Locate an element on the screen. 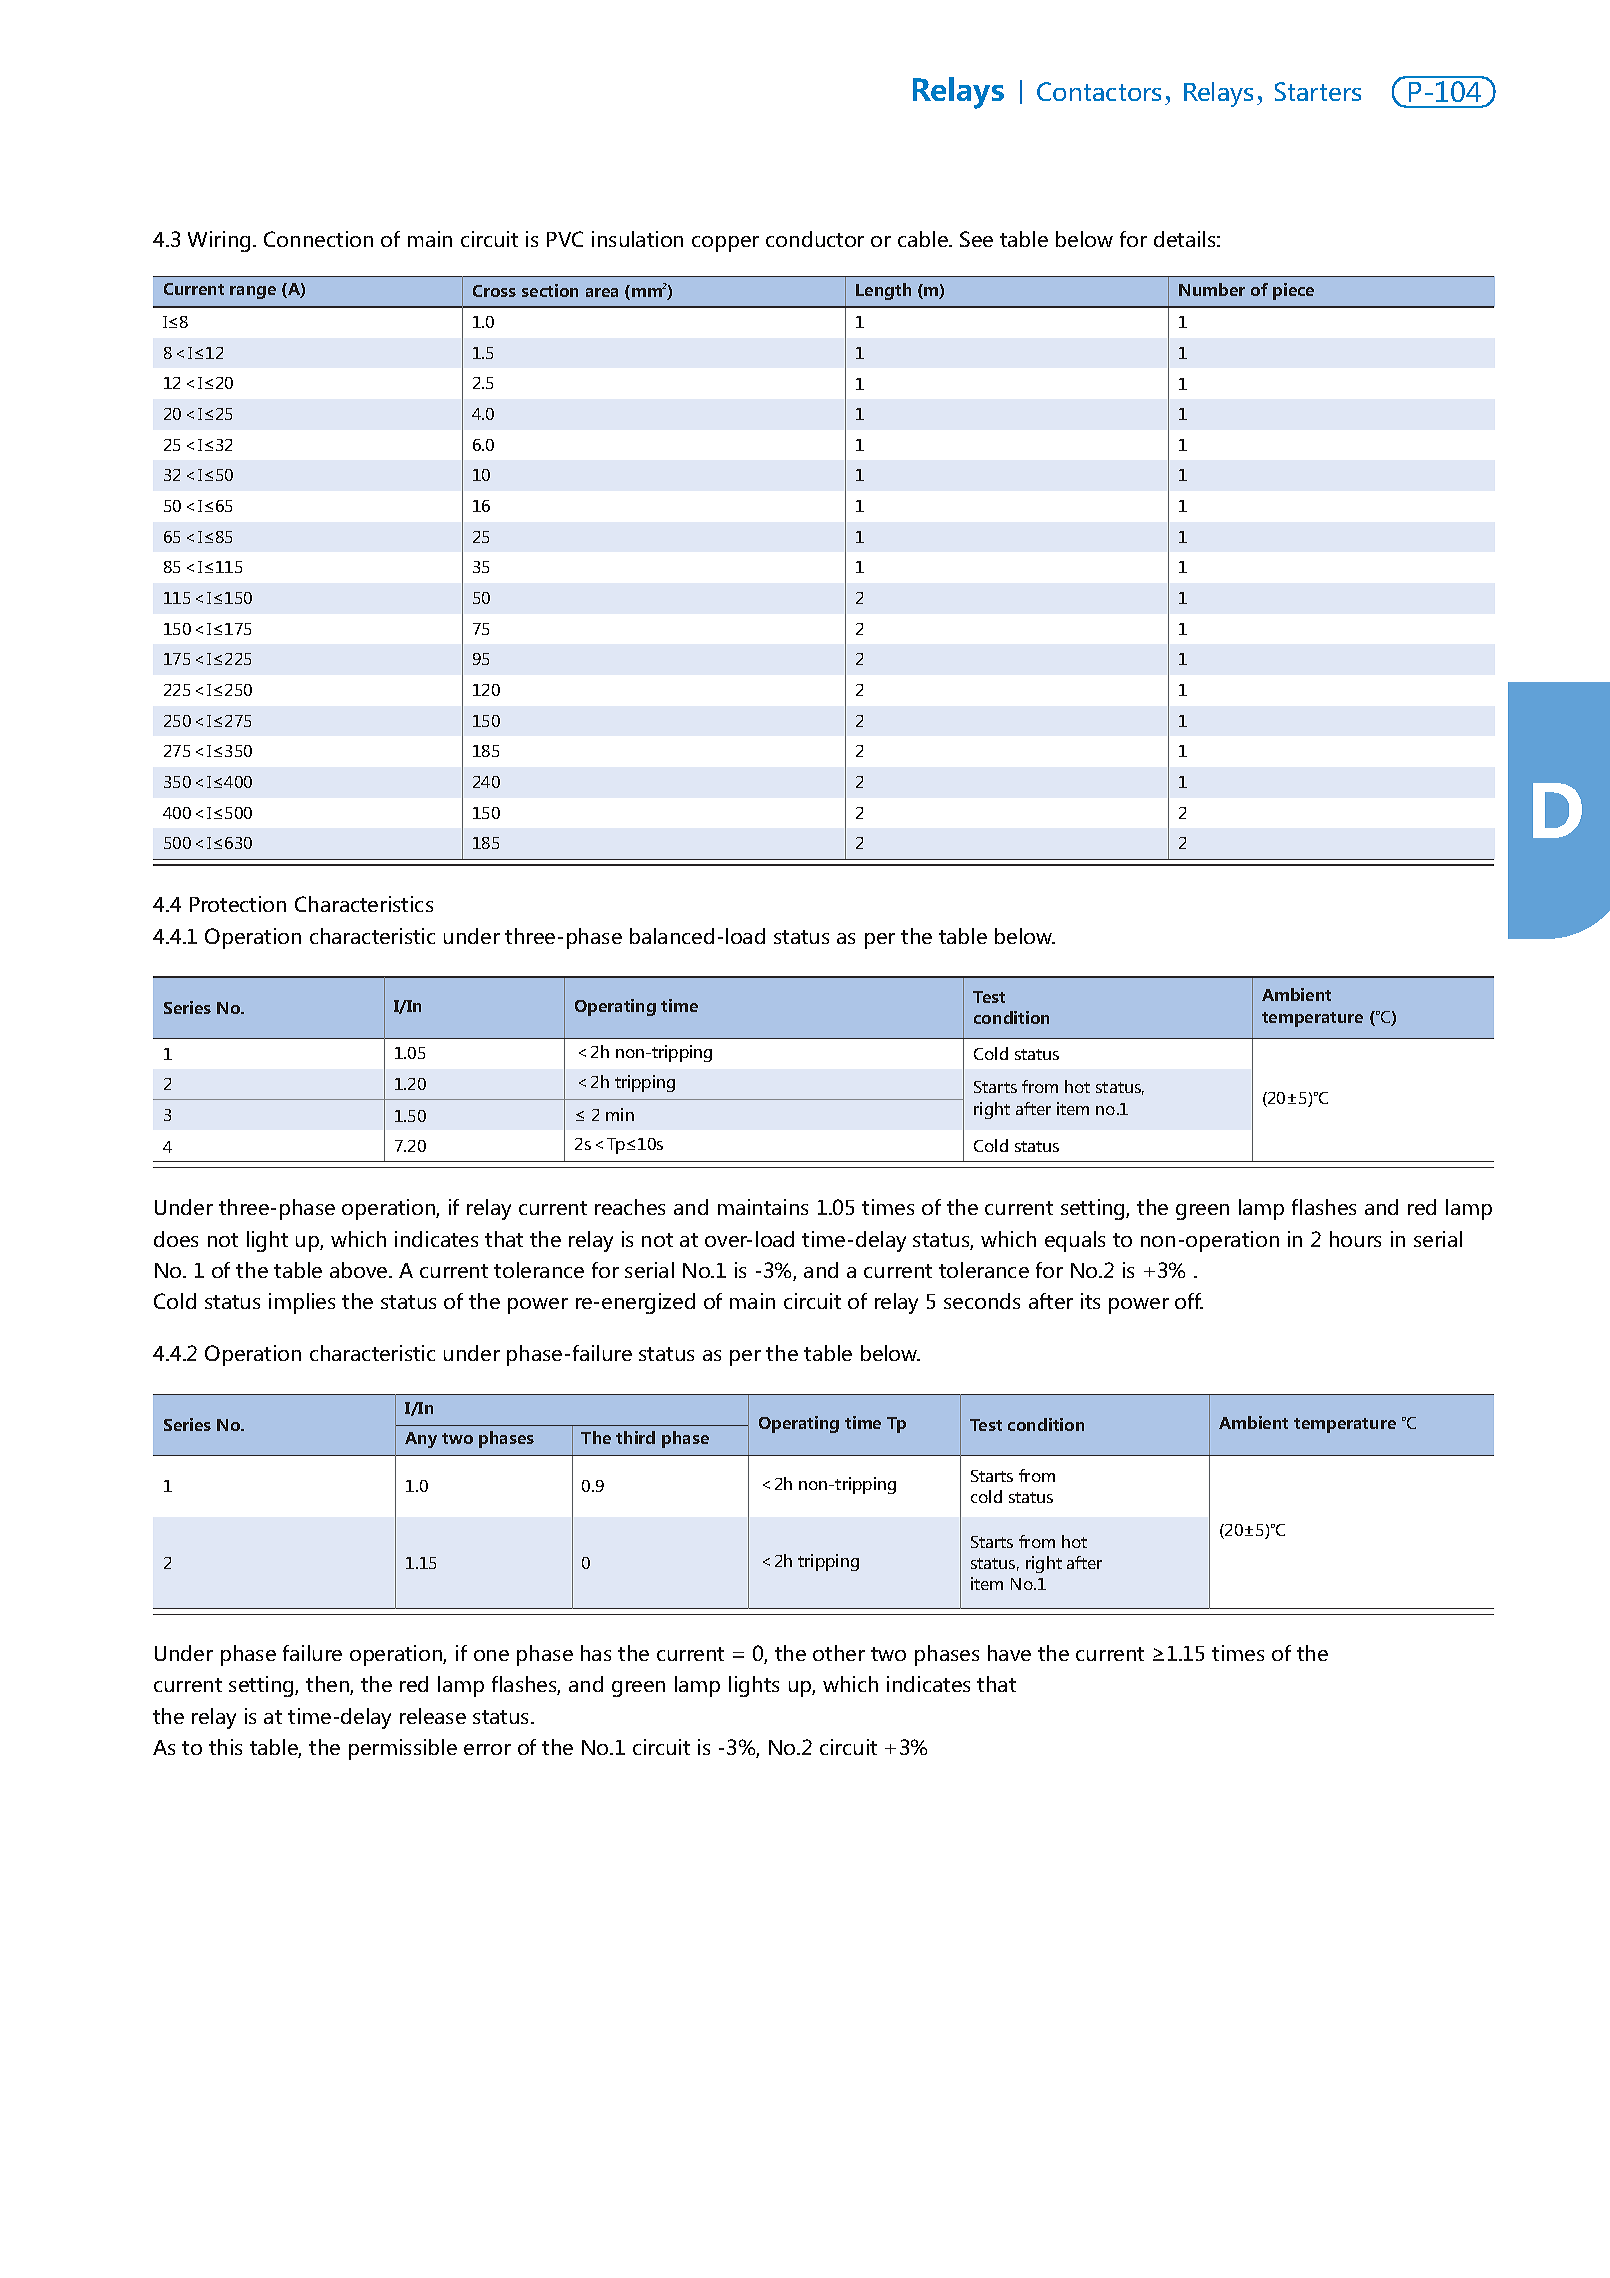  off is located at coordinates (1189, 1301).
